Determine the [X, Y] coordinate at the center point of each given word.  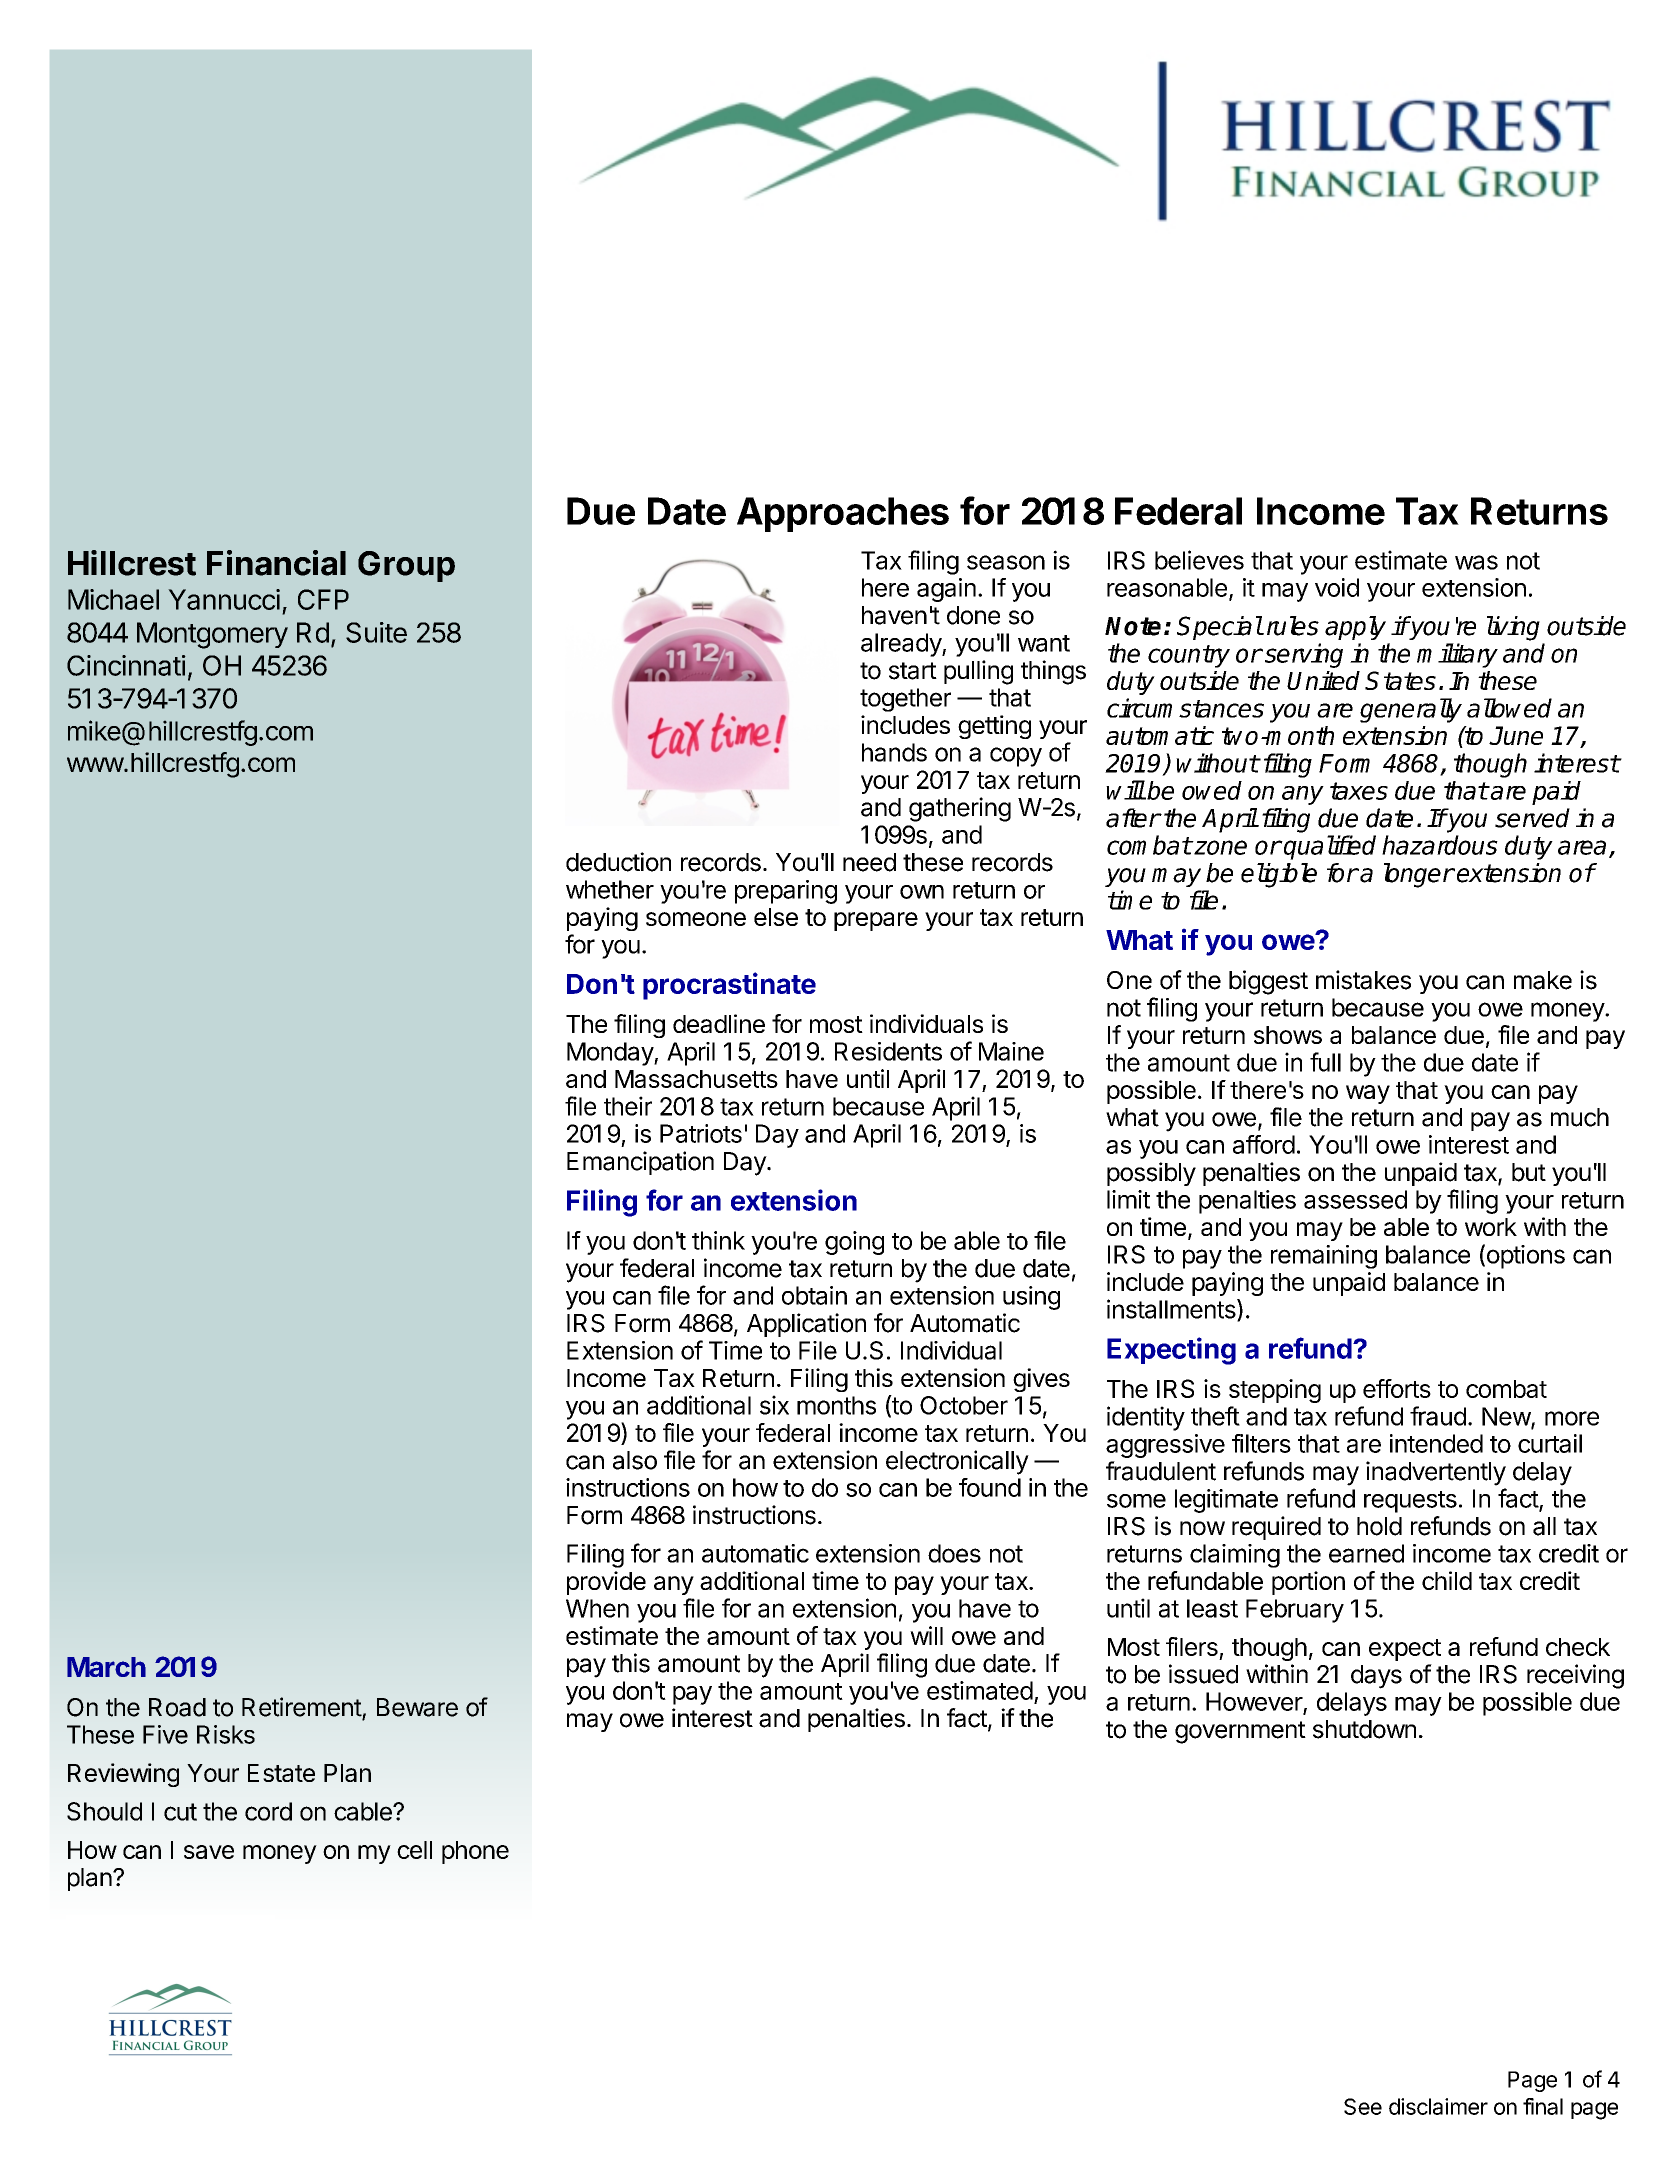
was [1476, 562]
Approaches [843, 514]
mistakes [1363, 980]
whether [610, 889]
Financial [276, 563]
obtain [814, 1295]
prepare [876, 921]
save [209, 1852]
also [635, 1460]
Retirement [302, 1708]
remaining [1324, 1257]
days [1376, 1677]
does [954, 1553]
